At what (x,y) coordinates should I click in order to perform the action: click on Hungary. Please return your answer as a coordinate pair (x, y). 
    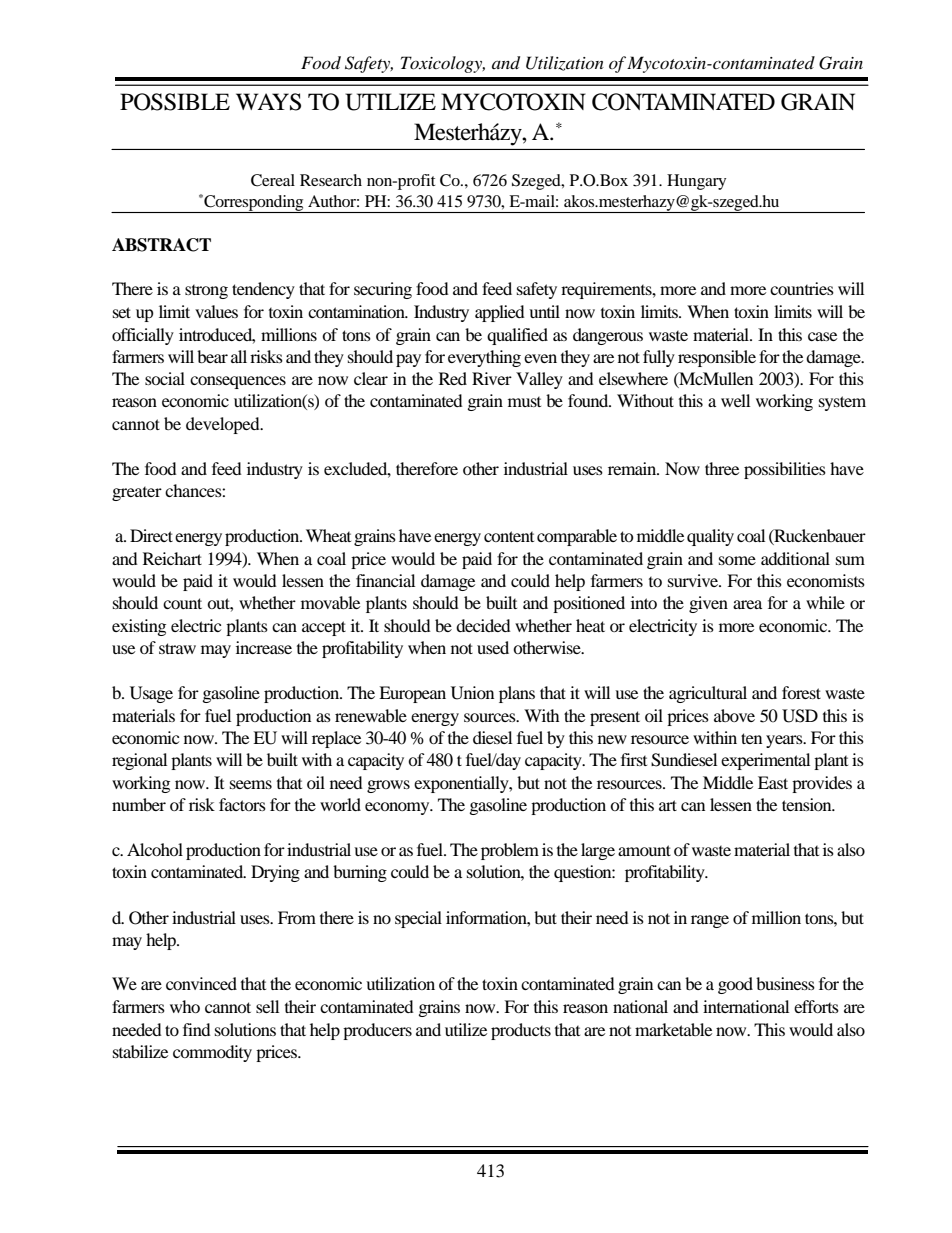
    Looking at the image, I should click on (696, 182).
